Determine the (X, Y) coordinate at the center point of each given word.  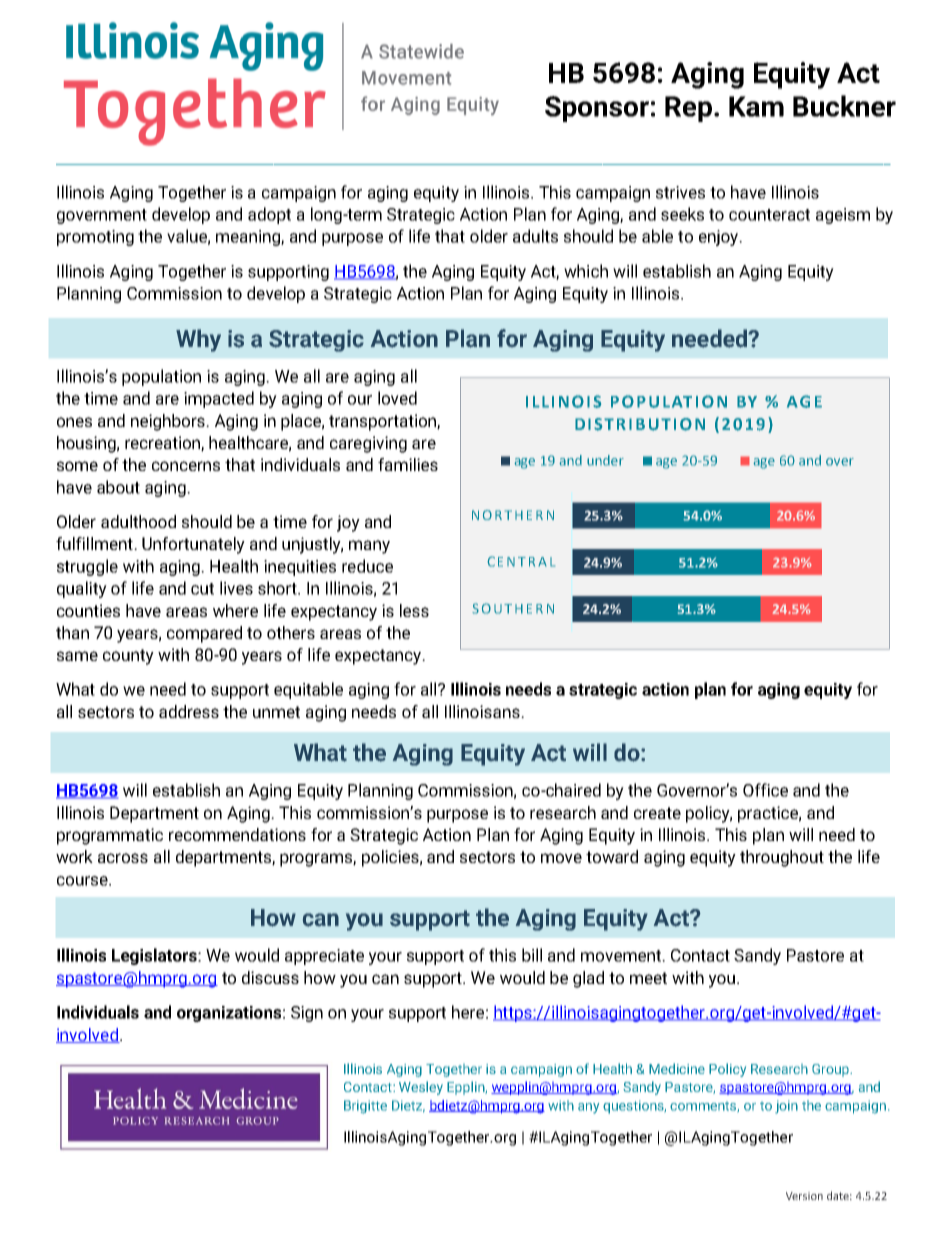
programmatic (110, 836)
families (408, 464)
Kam (756, 106)
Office (765, 790)
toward (612, 856)
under (605, 460)
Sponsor (597, 109)
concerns (186, 466)
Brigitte (365, 1107)
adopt (269, 215)
